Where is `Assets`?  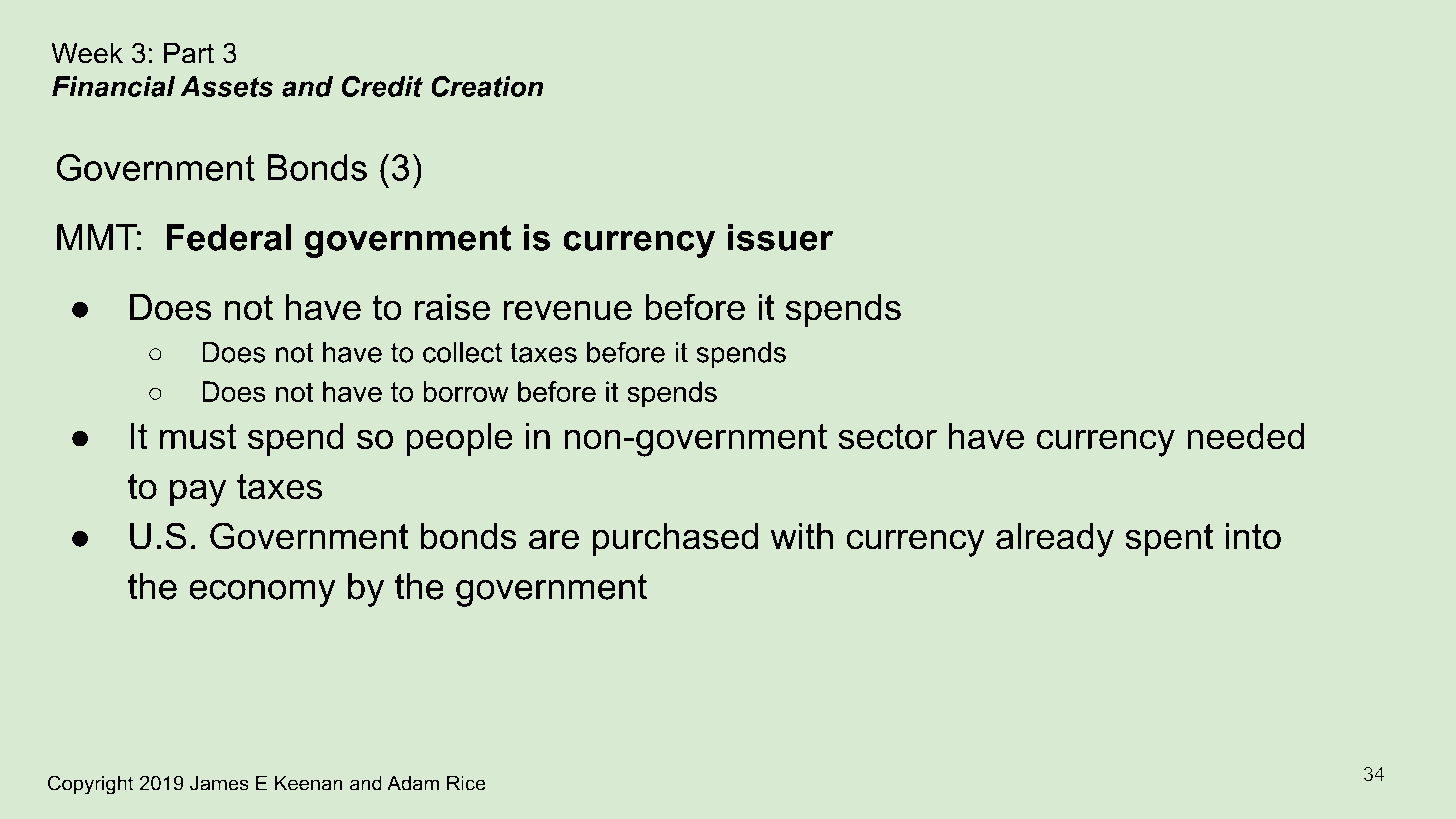 Assets is located at coordinates (226, 86).
